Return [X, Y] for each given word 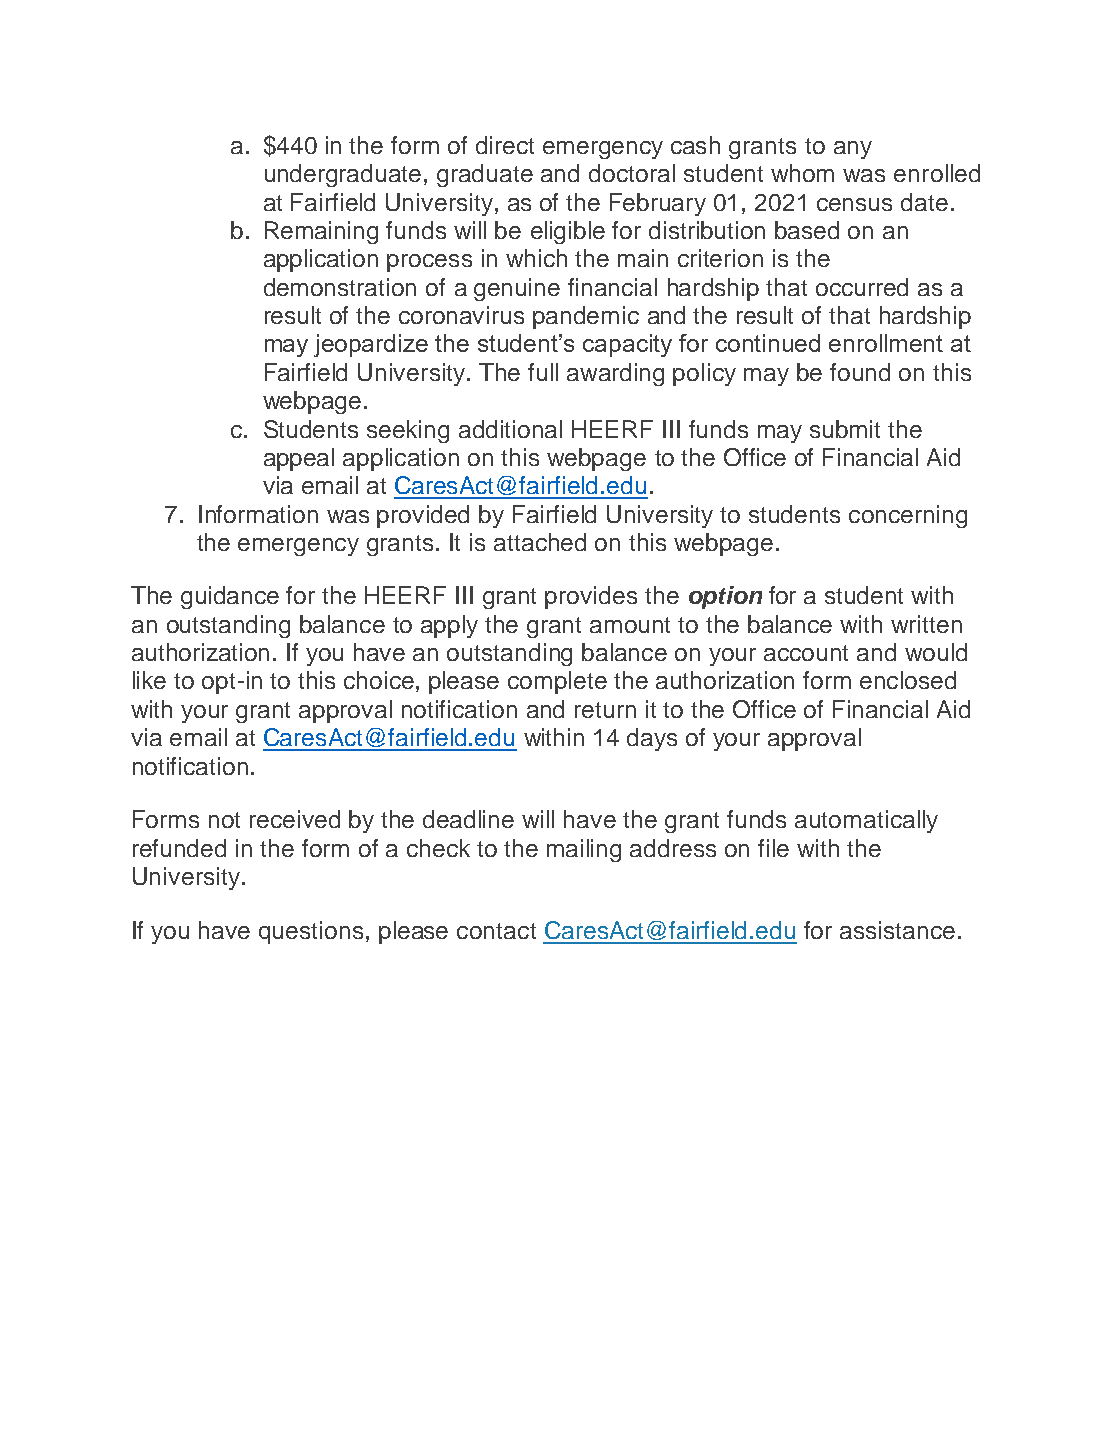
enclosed [908, 680]
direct [505, 145]
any [853, 150]
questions [311, 932]
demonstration [340, 287]
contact [496, 931]
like [149, 680]
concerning [908, 516]
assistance [897, 930]
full [543, 372]
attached [540, 542]
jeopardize [371, 345]
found [860, 372]
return [605, 710]
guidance [230, 597]
